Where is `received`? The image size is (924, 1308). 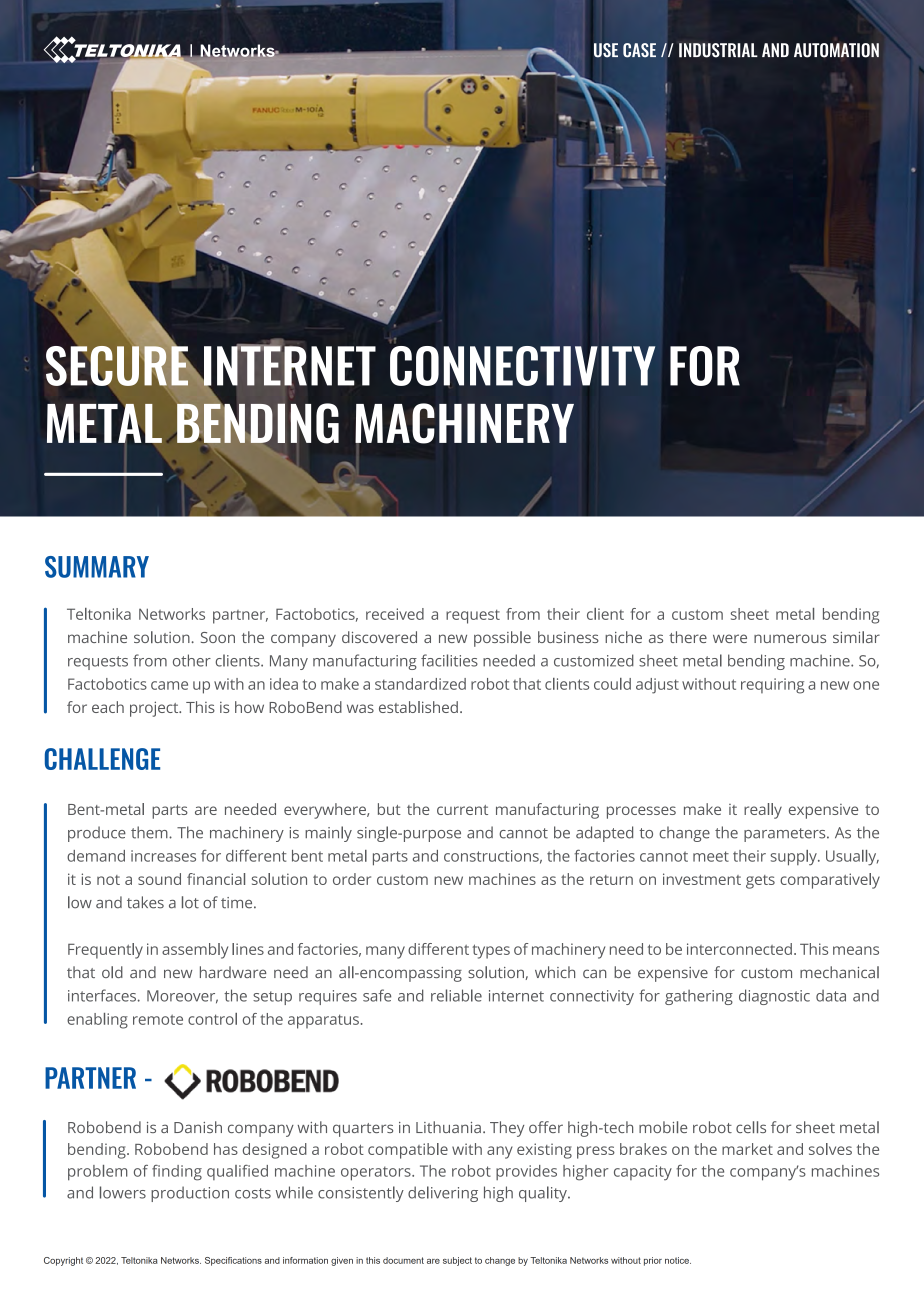
received is located at coordinates (395, 614).
